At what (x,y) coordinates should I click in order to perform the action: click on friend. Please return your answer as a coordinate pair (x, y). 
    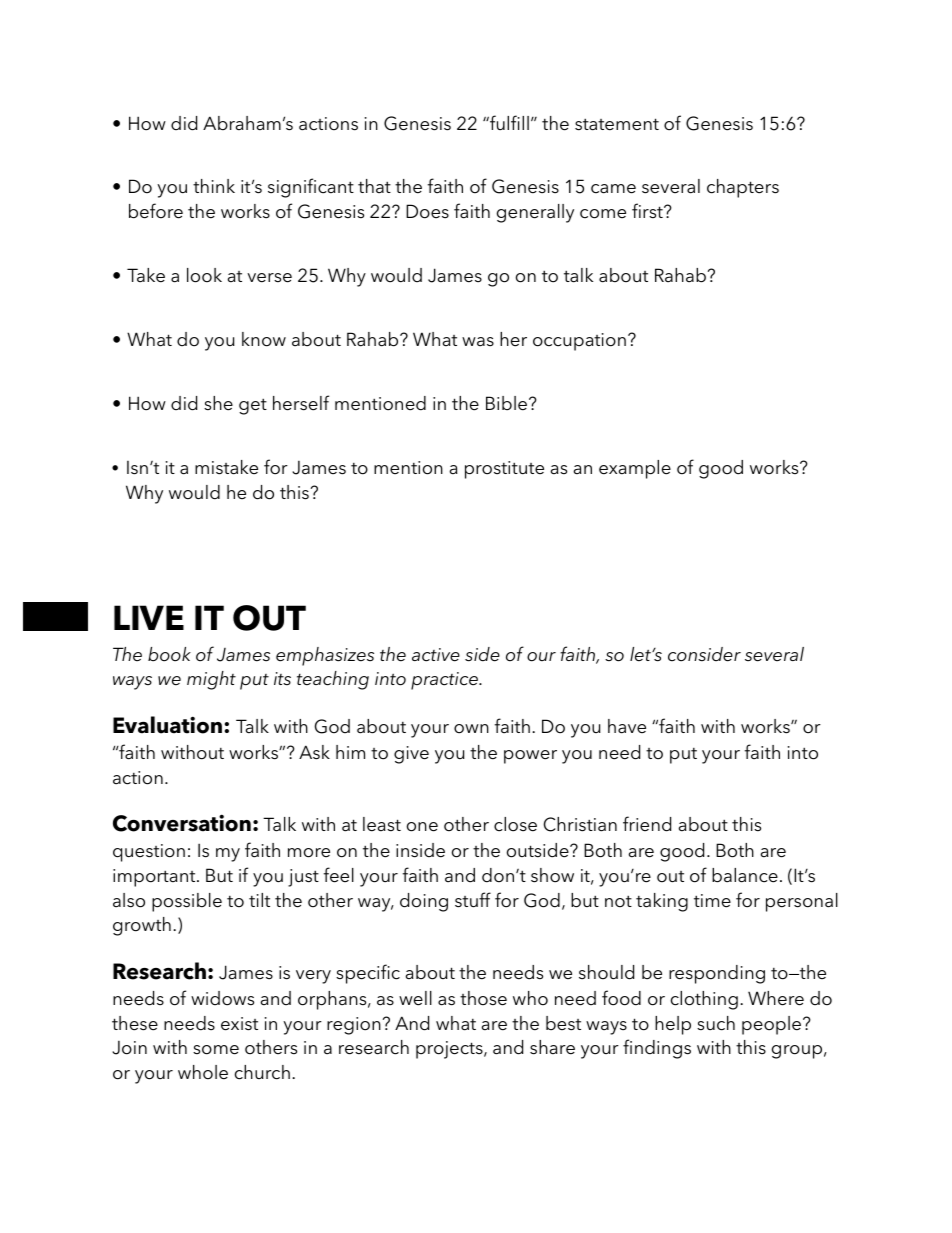
    Looking at the image, I should click on (647, 824).
